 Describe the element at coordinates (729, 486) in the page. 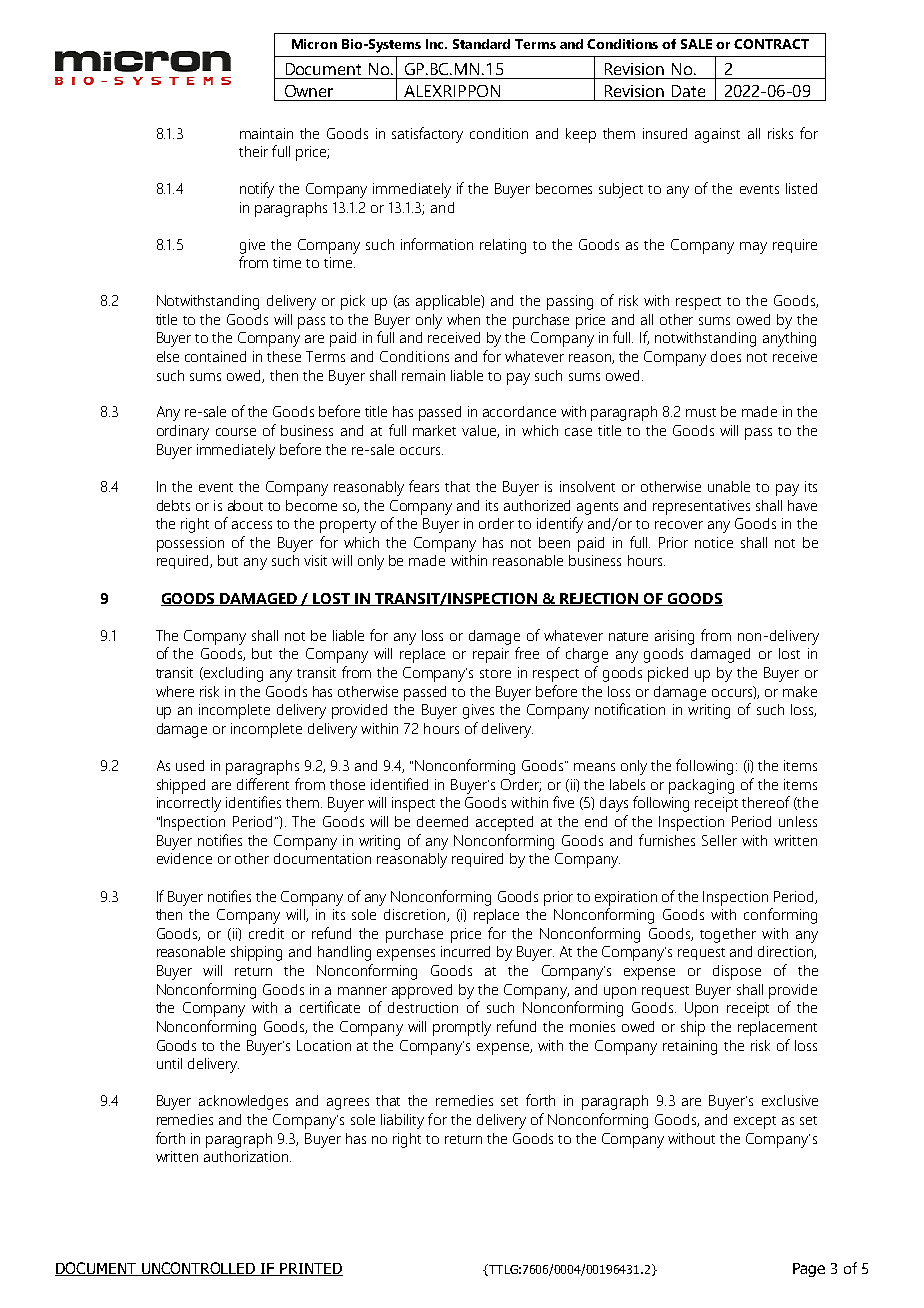

I see `unable` at that location.
